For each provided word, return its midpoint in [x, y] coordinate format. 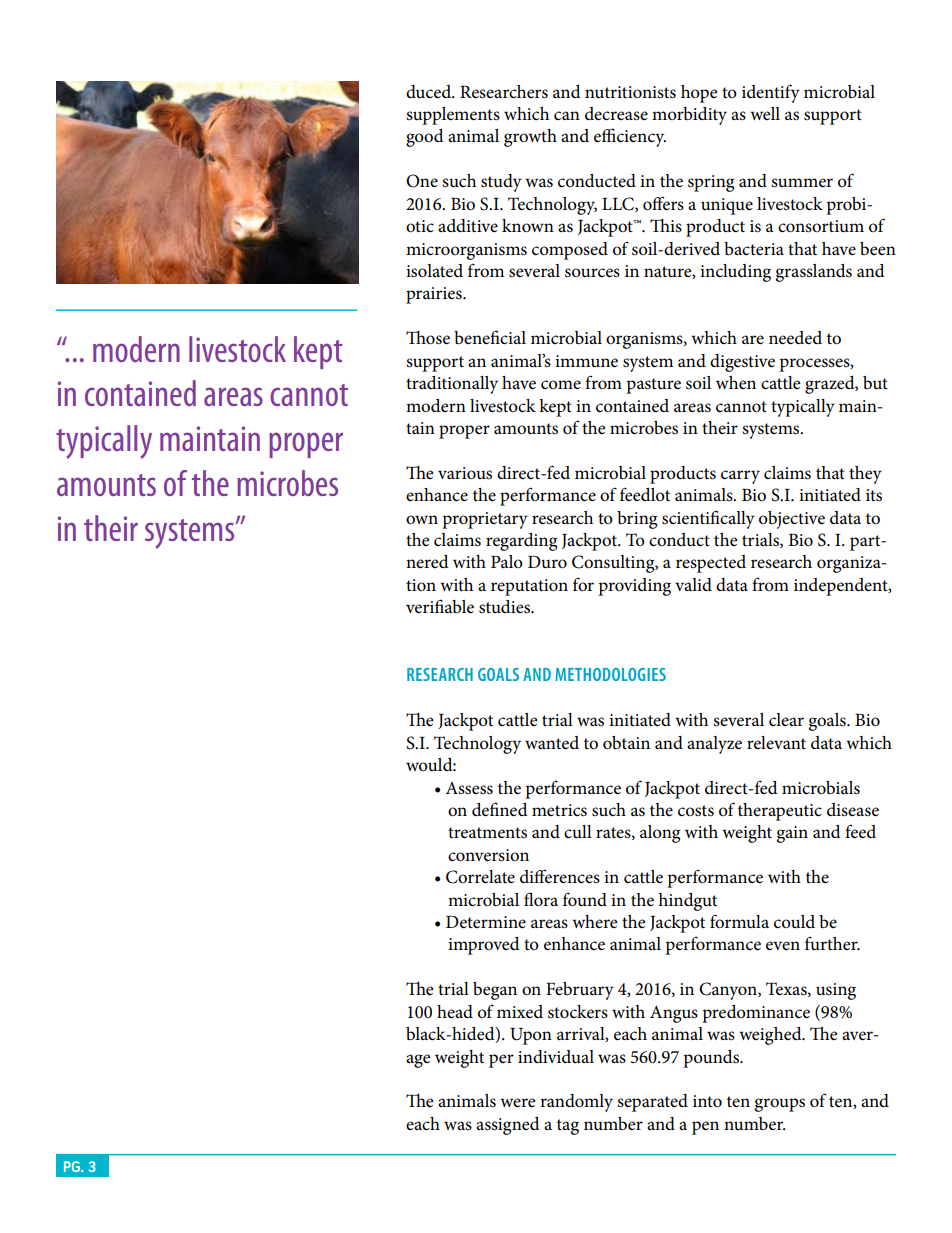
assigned [508, 1126]
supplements [453, 116]
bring [637, 520]
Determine [486, 922]
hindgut [687, 902]
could [794, 922]
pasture [653, 386]
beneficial [490, 337]
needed [795, 338]
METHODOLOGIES [610, 674]
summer [802, 183]
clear [786, 720]
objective [792, 520]
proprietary [485, 520]
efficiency [630, 137]
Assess [469, 788]
